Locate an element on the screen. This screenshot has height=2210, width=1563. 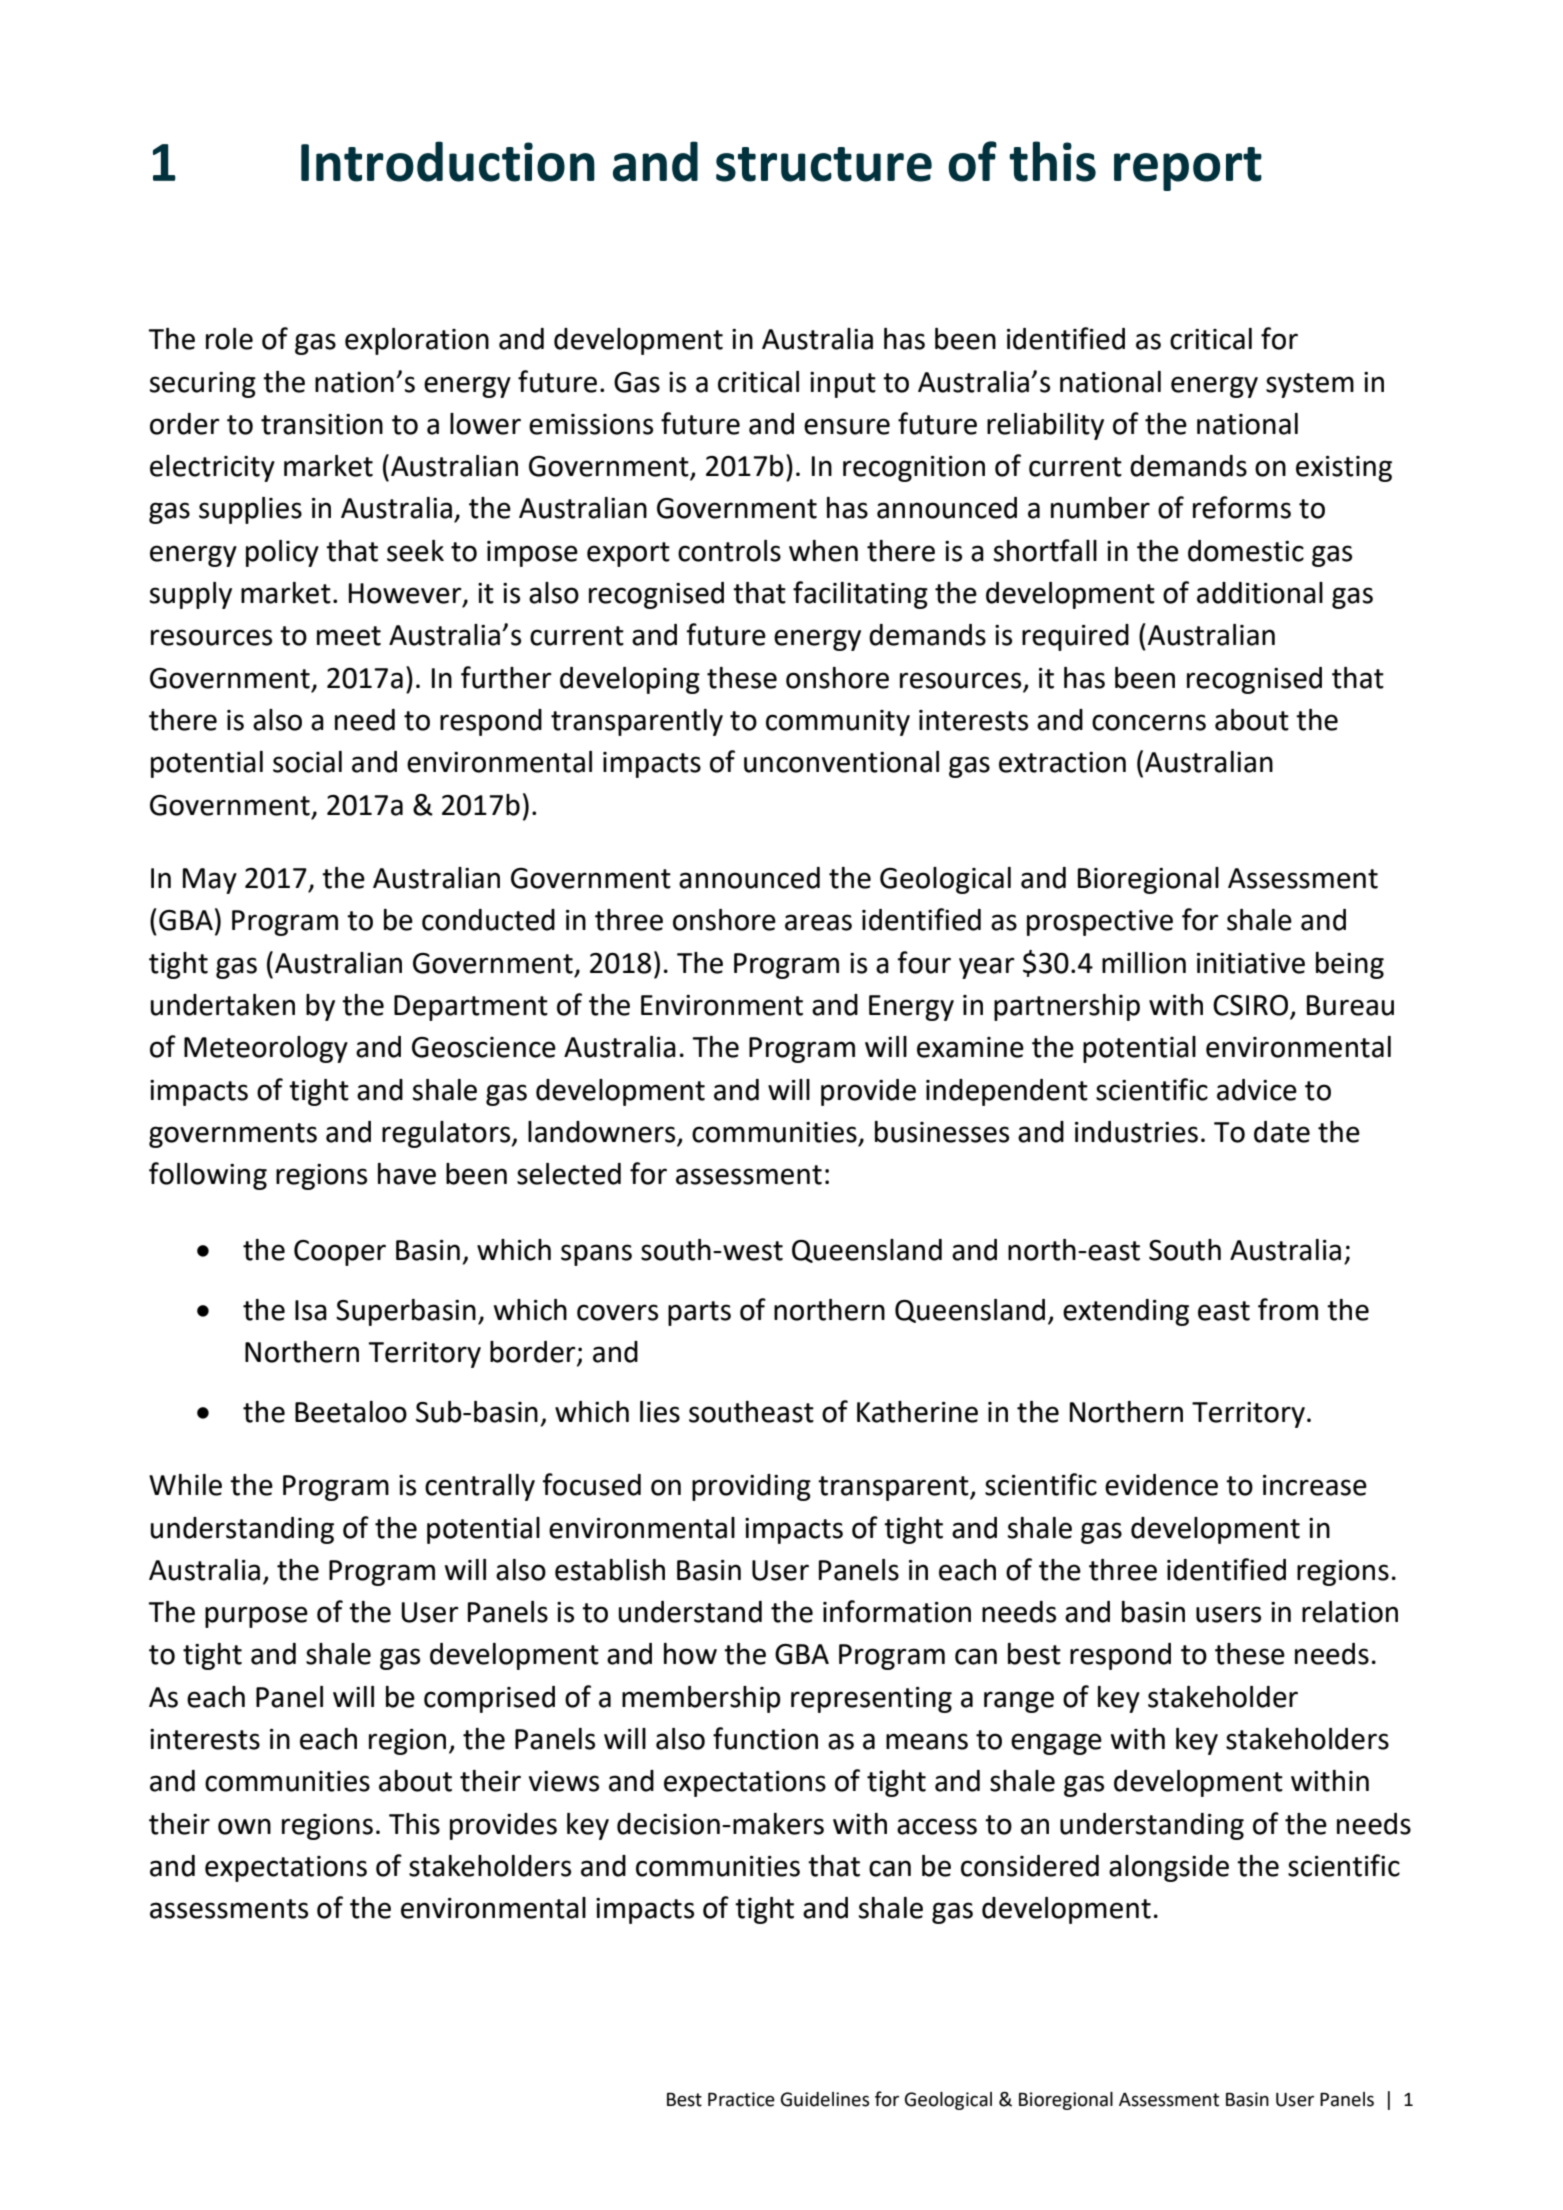
structure is located at coordinates (824, 164).
